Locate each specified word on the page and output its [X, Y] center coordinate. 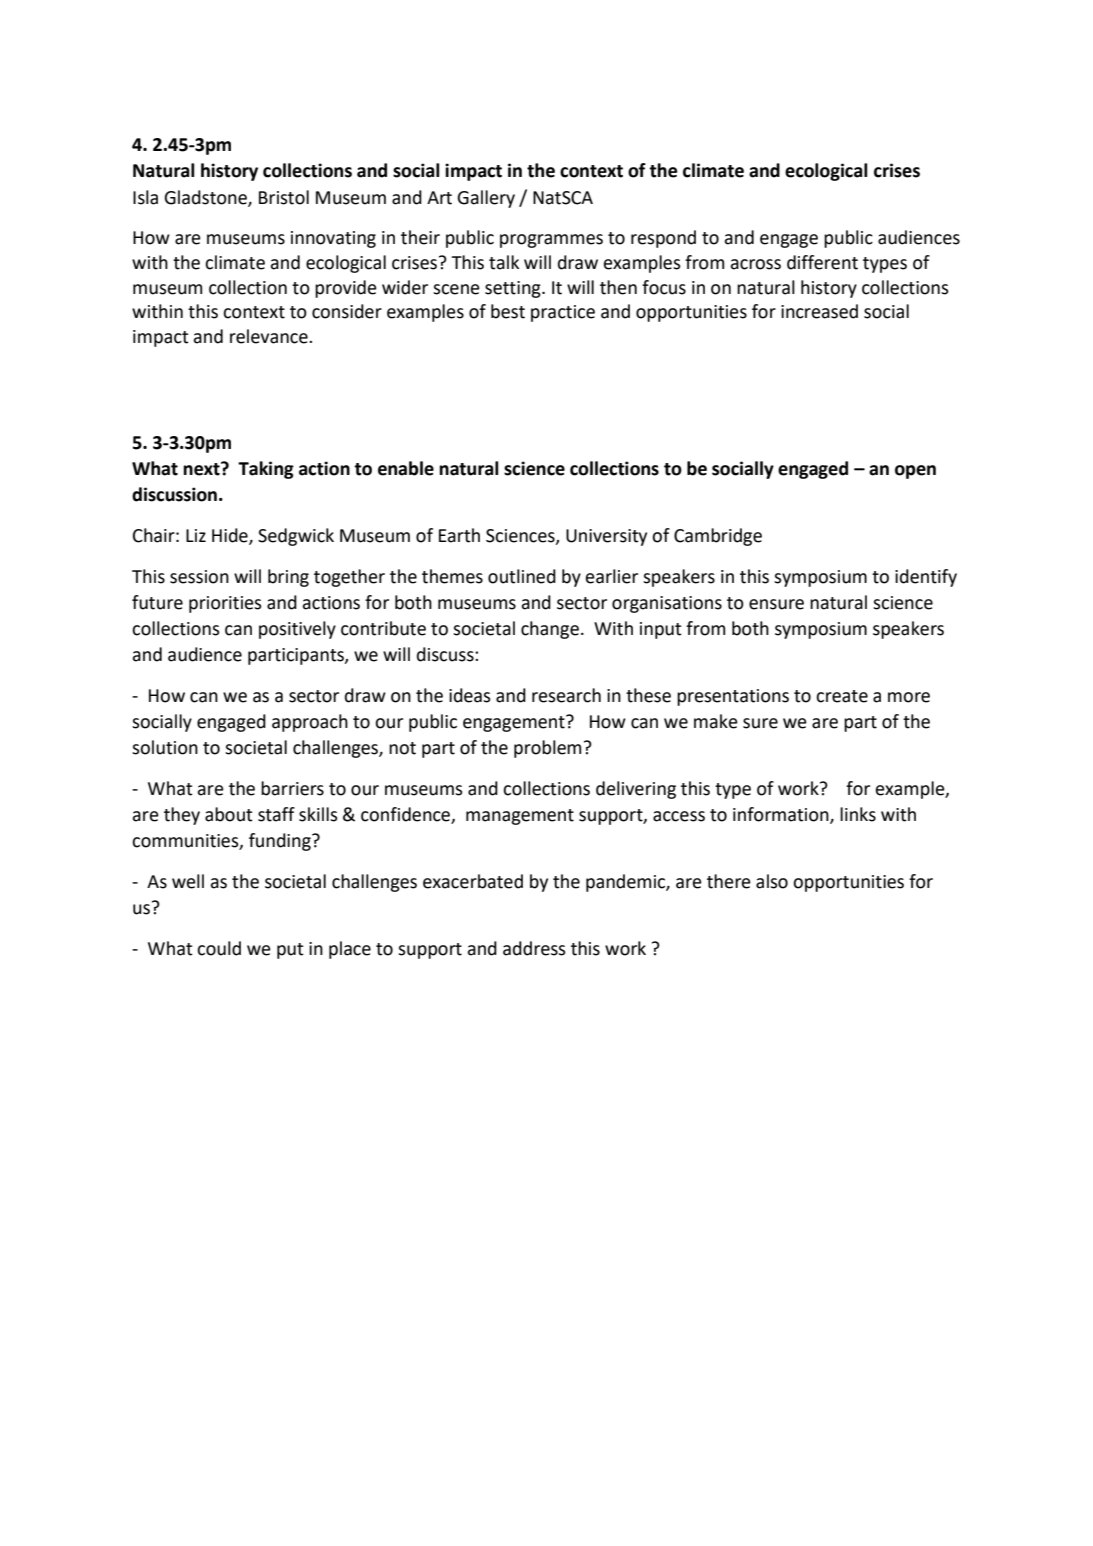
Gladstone [206, 198]
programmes [551, 241]
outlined [522, 576]
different [822, 262]
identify [926, 578]
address [534, 948]
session [199, 577]
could [219, 948]
